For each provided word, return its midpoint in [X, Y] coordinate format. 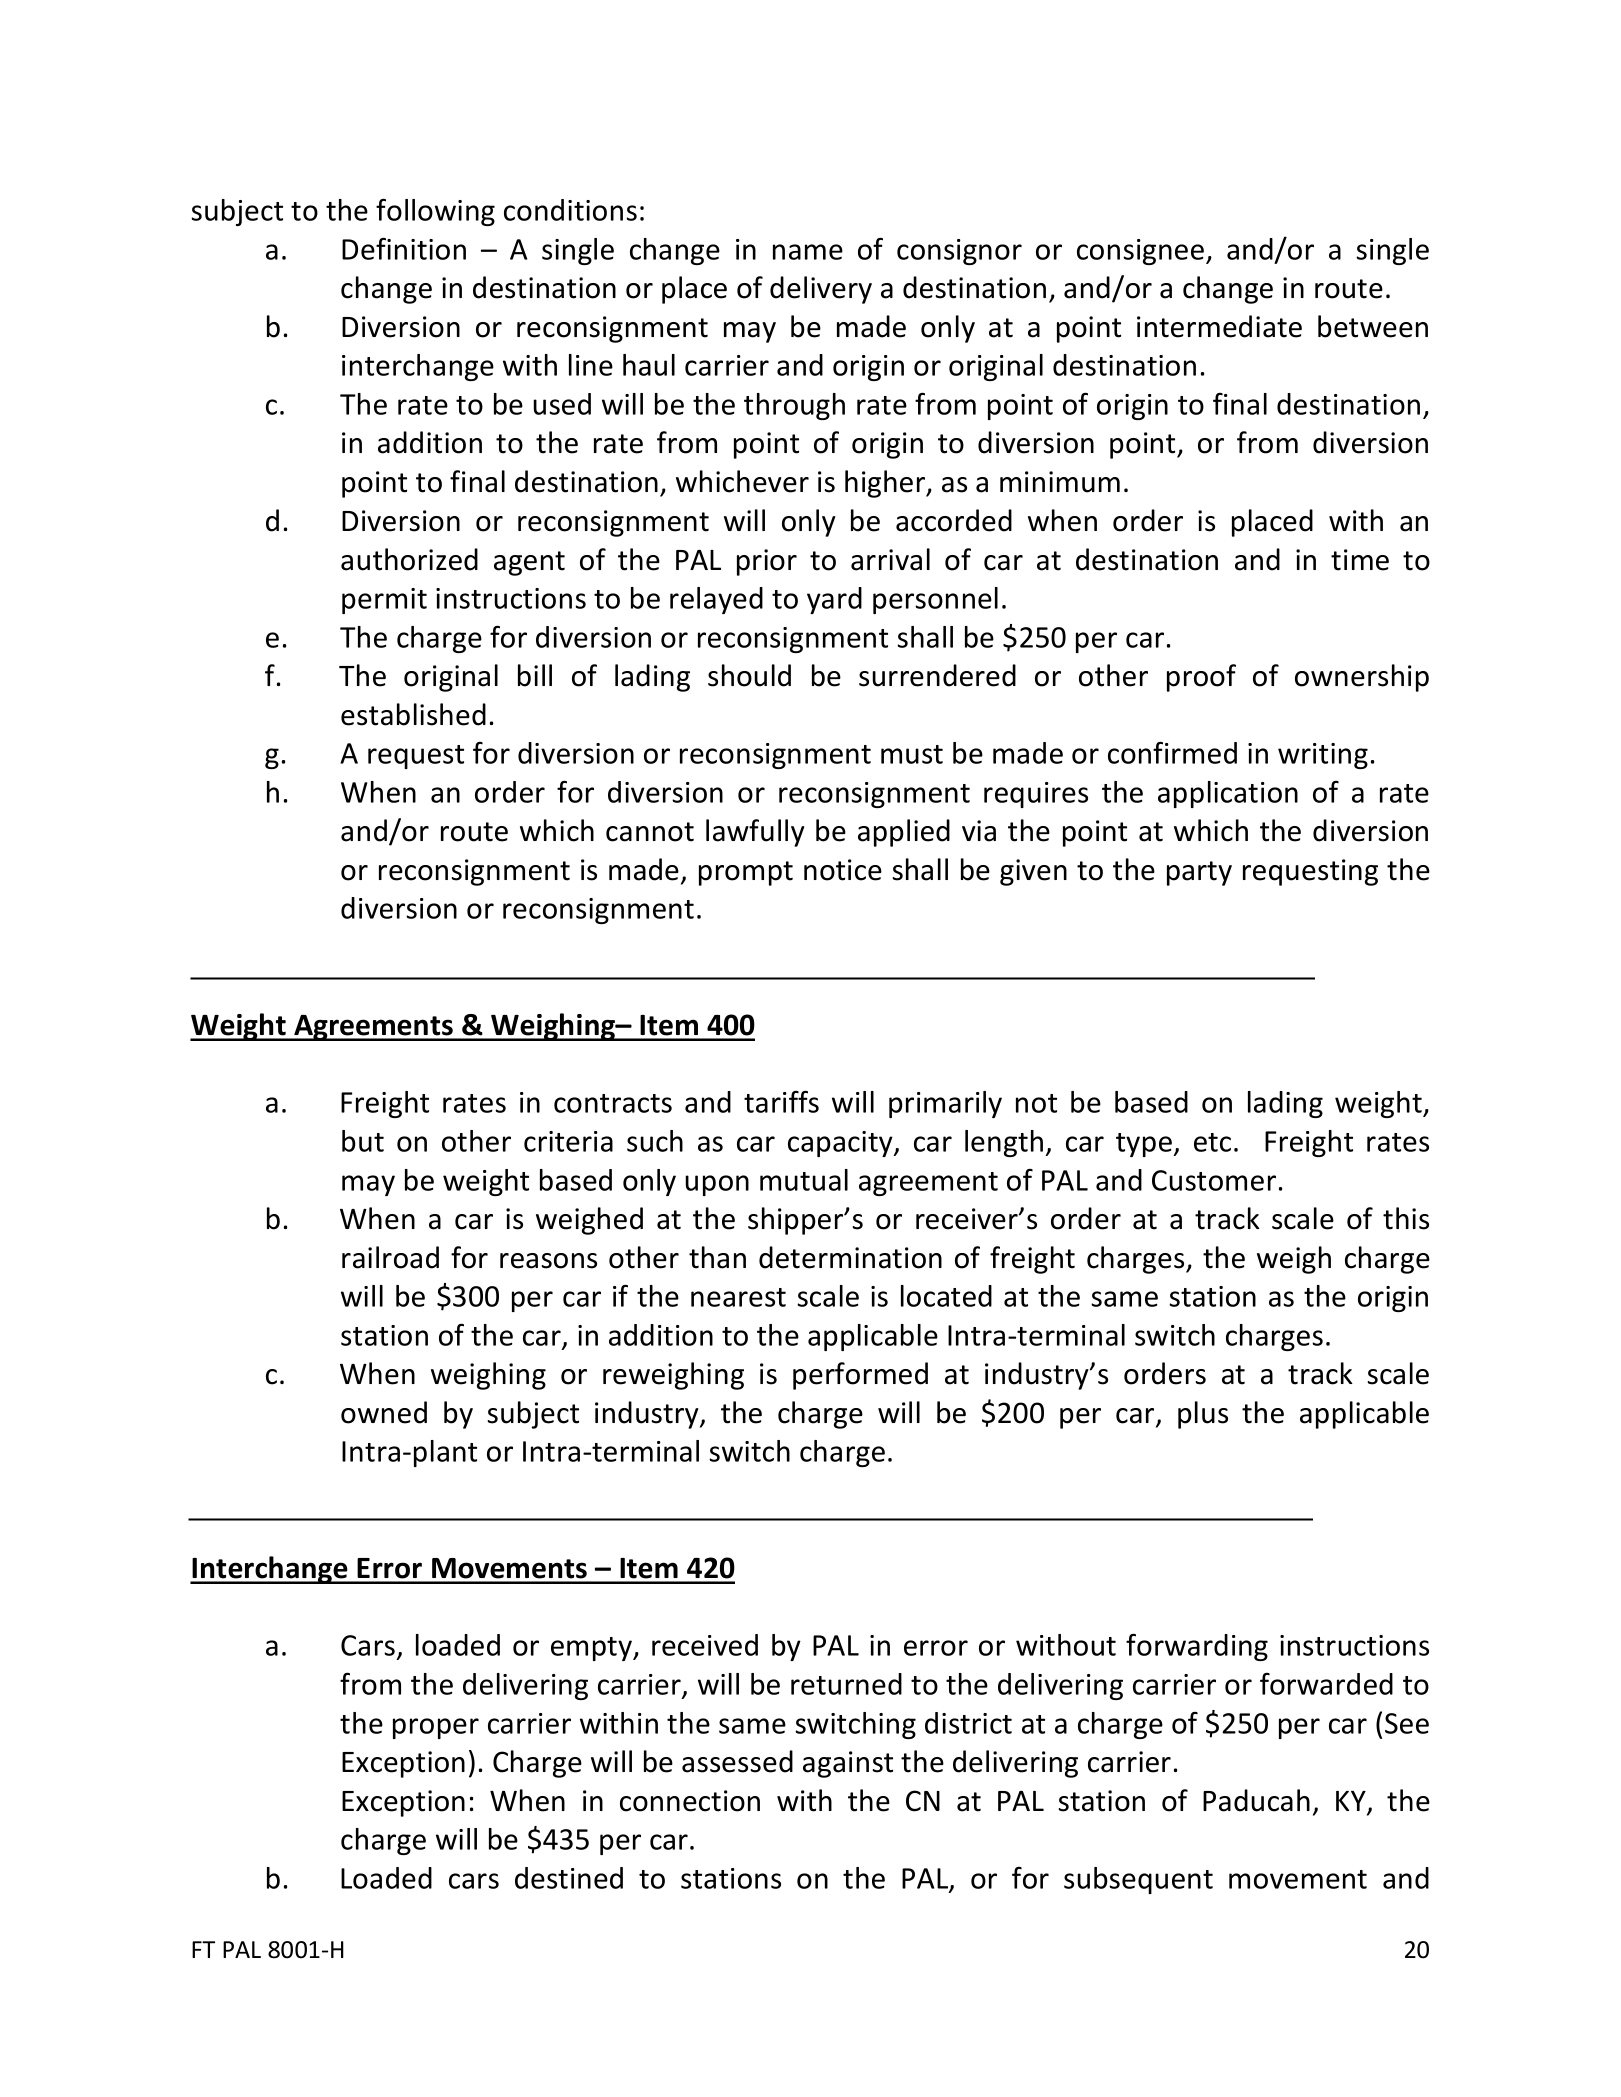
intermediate [1219, 326]
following [435, 212]
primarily [945, 1104]
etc [1212, 1142]
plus [1203, 1415]
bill [535, 675]
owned [384, 1412]
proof [1201, 678]
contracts [613, 1103]
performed [860, 1376]
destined [569, 1878]
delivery [821, 290]
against [848, 1764]
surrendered [937, 675]
